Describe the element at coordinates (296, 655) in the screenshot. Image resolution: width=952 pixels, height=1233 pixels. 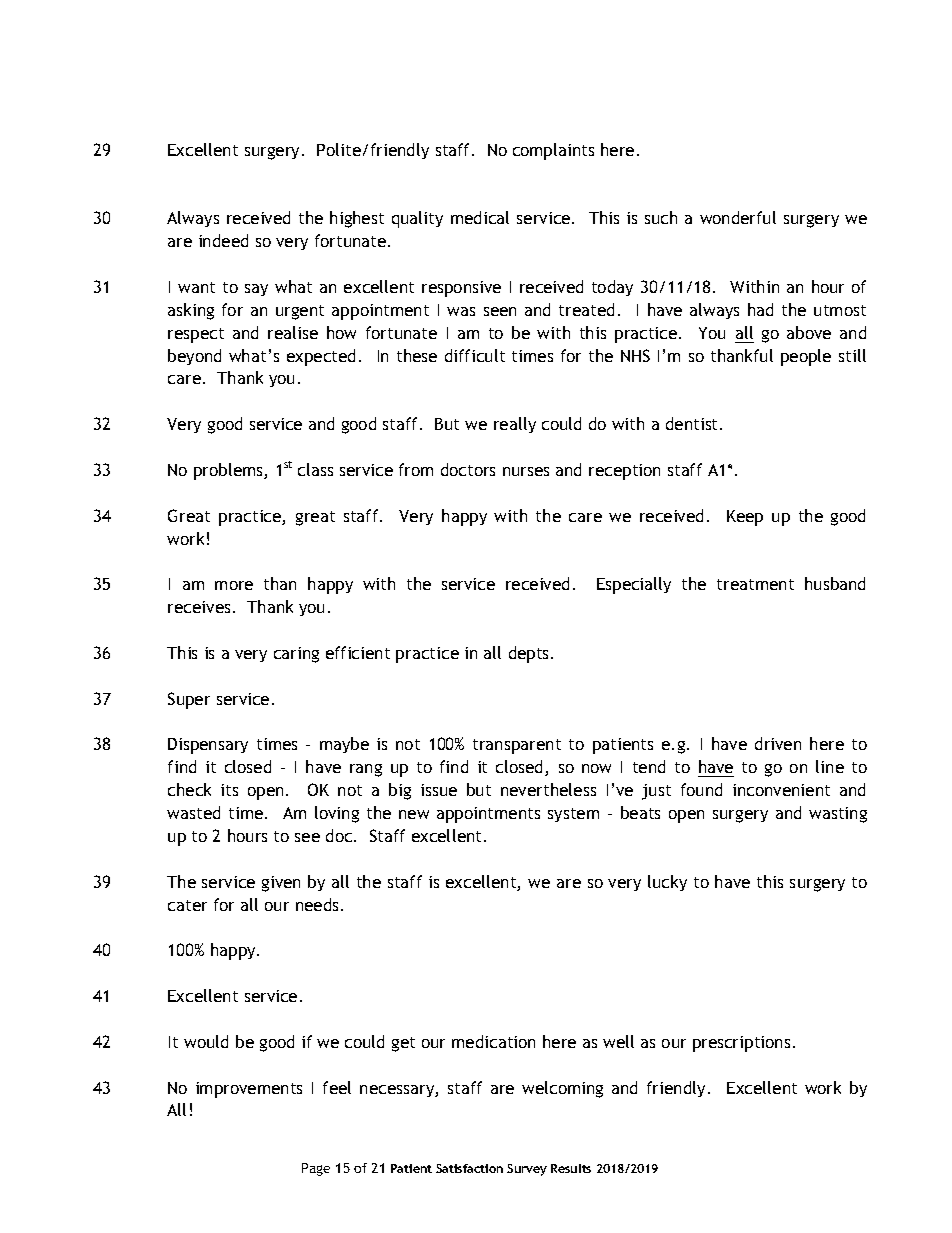
I see `caring` at that location.
